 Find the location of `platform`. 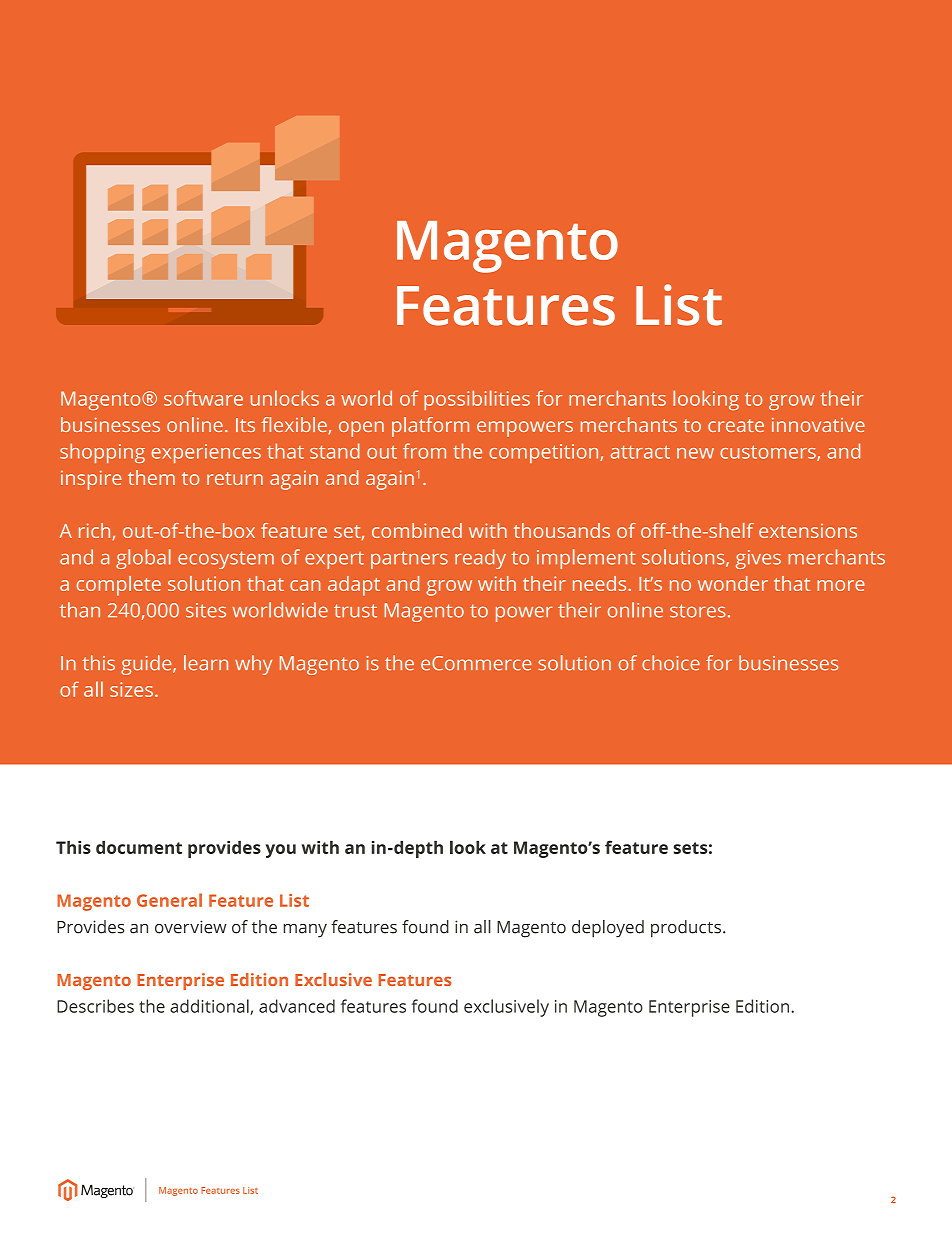

platform is located at coordinates (430, 427).
